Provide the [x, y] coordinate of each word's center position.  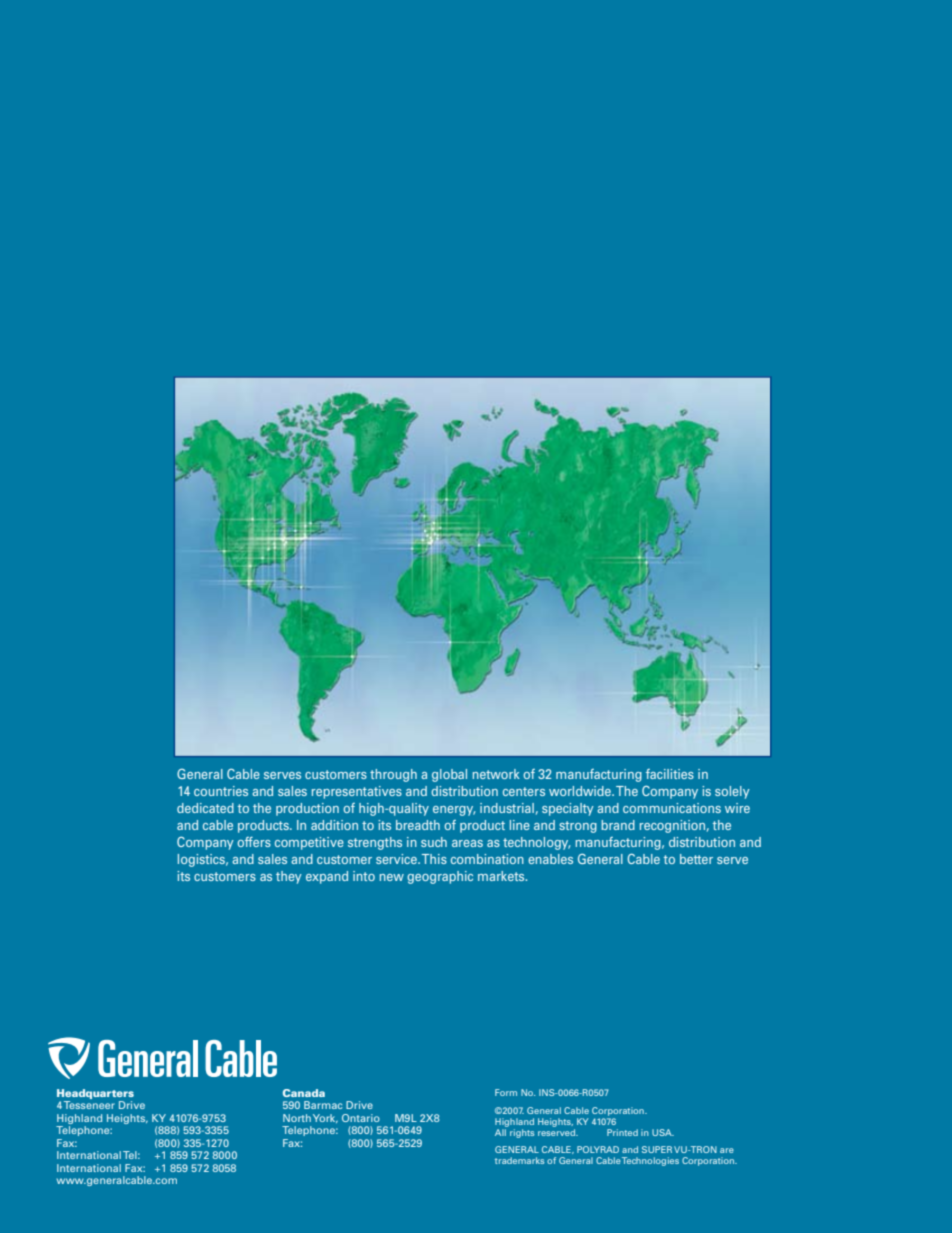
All [501, 1131]
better [696, 859]
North [297, 1118]
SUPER [657, 1149]
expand [327, 877]
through [393, 775]
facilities [670, 774]
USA [663, 1132]
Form [506, 1092]
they [289, 877]
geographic [440, 877]
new [392, 877]
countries [221, 791]
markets [502, 876]
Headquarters [95, 1094]
